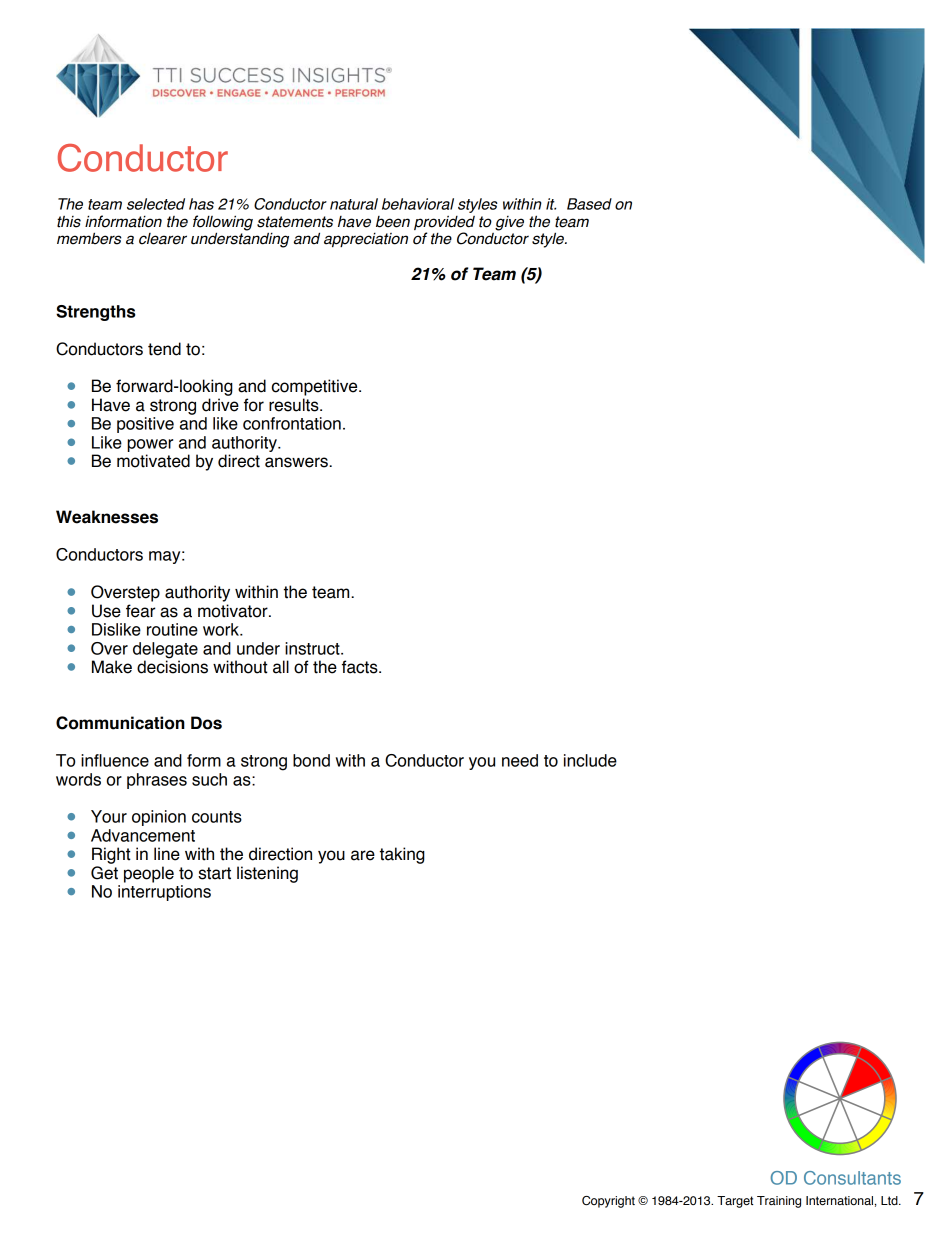 The height and width of the page is (1233, 952). I want to click on give, so click(509, 223).
